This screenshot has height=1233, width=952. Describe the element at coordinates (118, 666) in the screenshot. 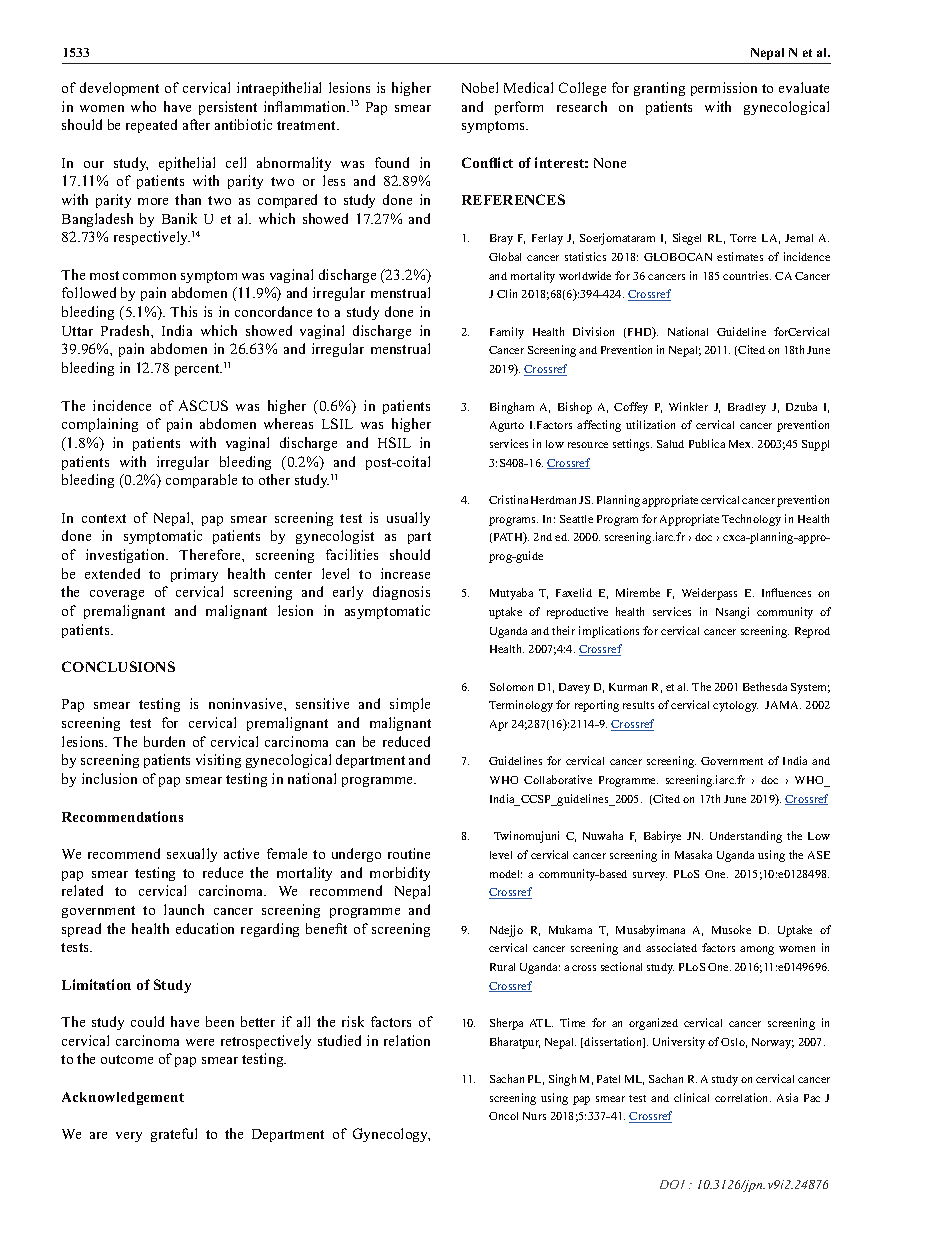

I see `CONCLUSIONS` at that location.
